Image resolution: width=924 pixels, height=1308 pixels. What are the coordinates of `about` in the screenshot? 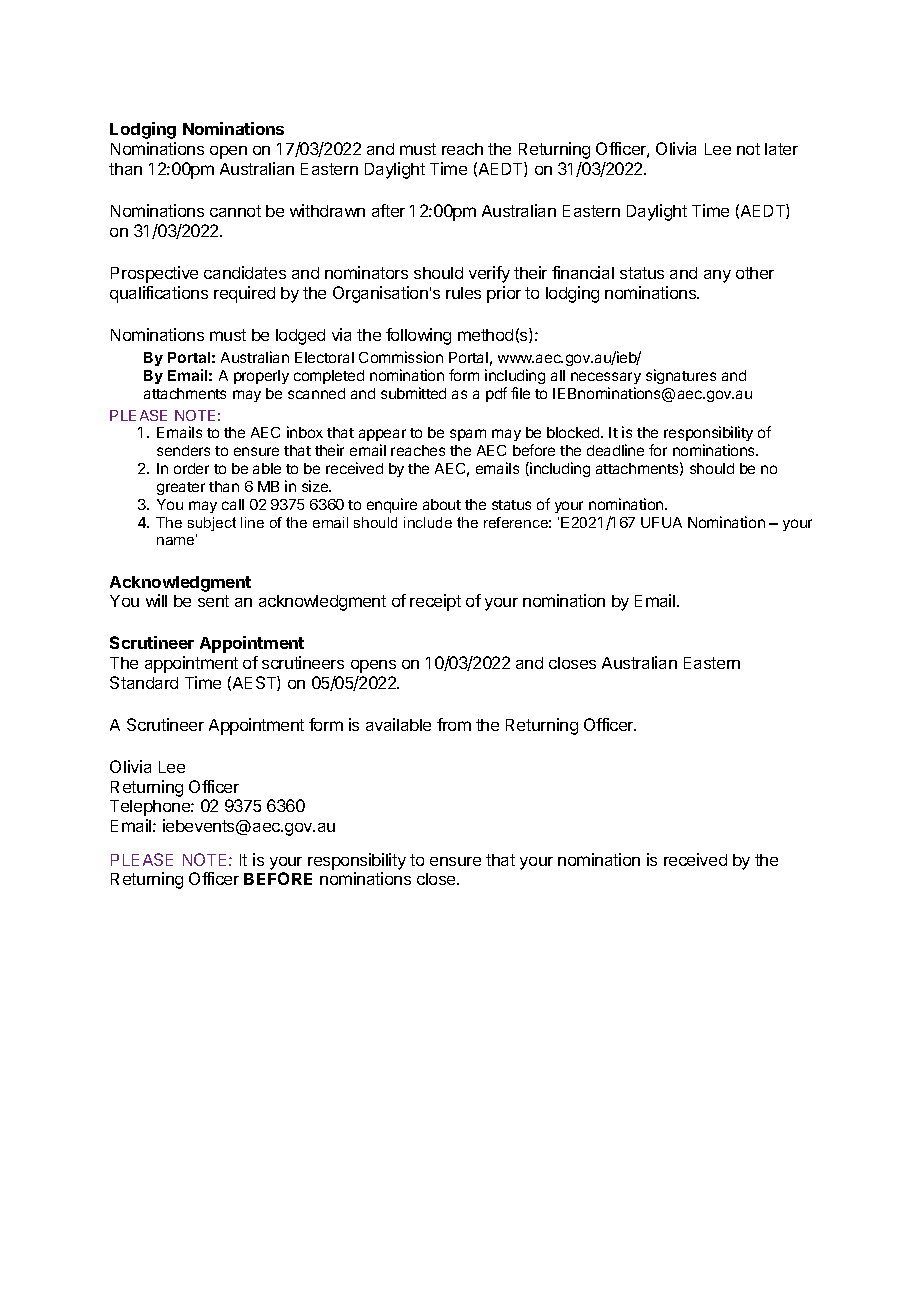 It's located at (442, 504).
